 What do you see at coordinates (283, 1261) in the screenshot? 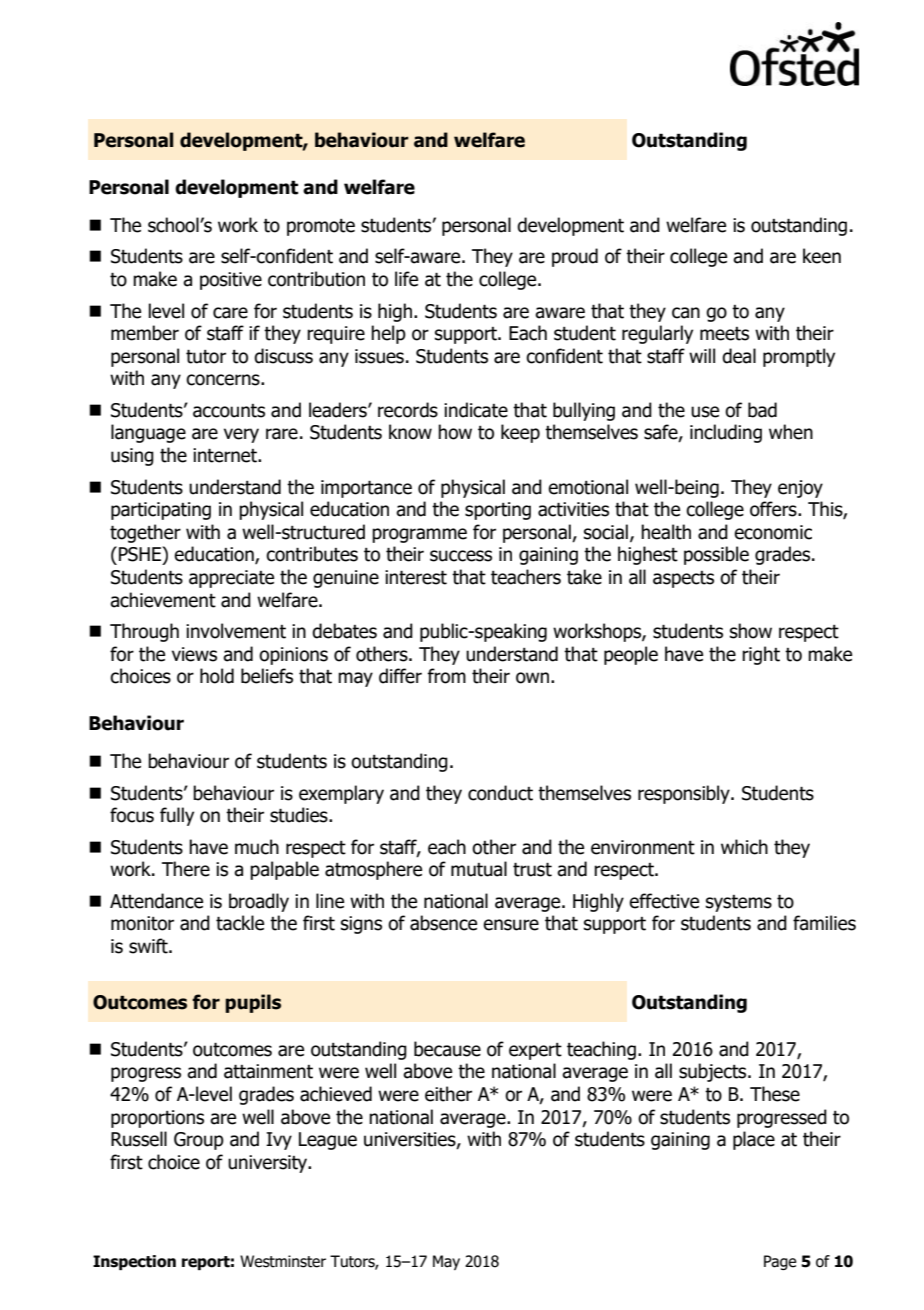
I see `Westminster` at bounding box center [283, 1261].
